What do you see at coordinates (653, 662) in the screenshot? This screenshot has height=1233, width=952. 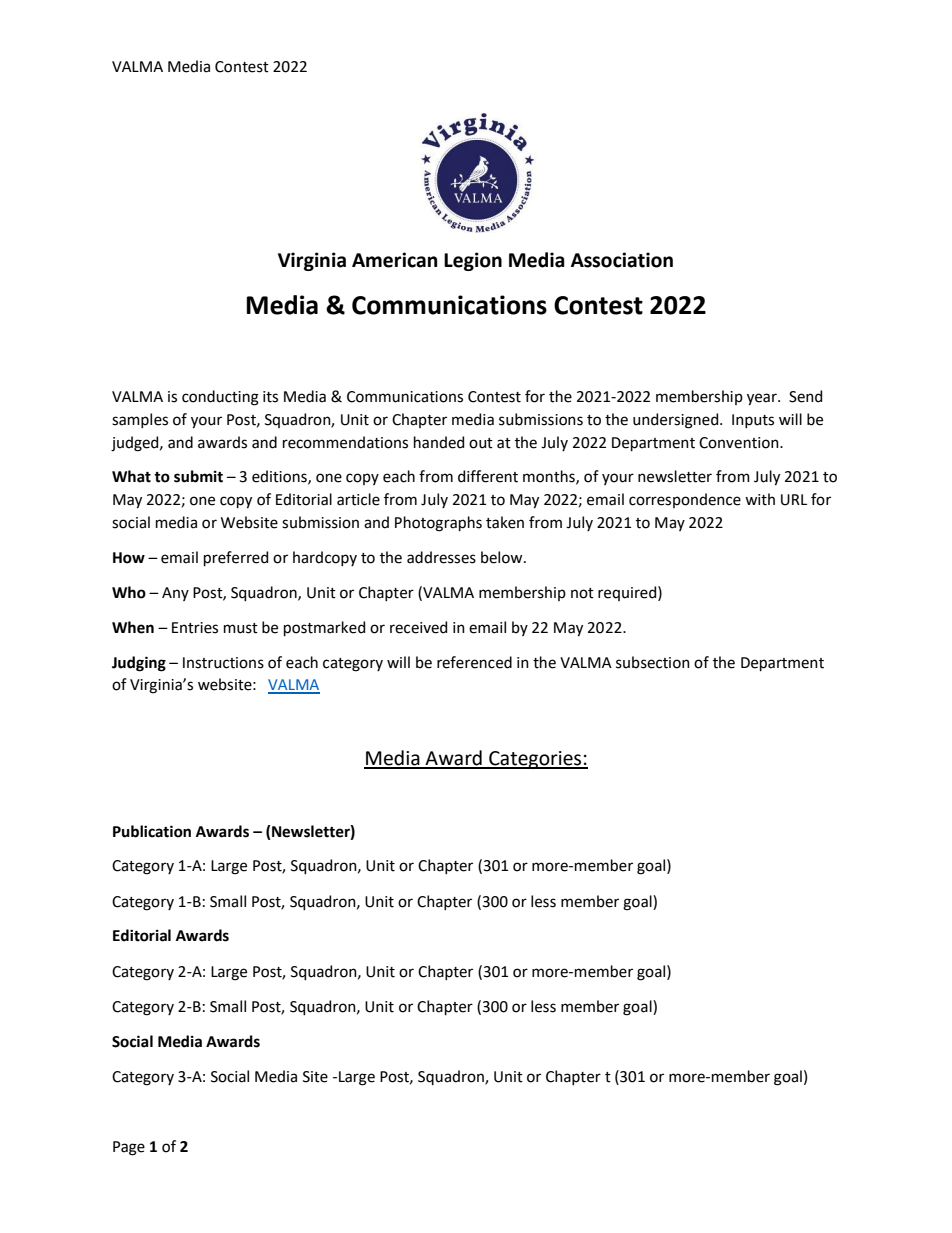 I see `subsection` at bounding box center [653, 662].
